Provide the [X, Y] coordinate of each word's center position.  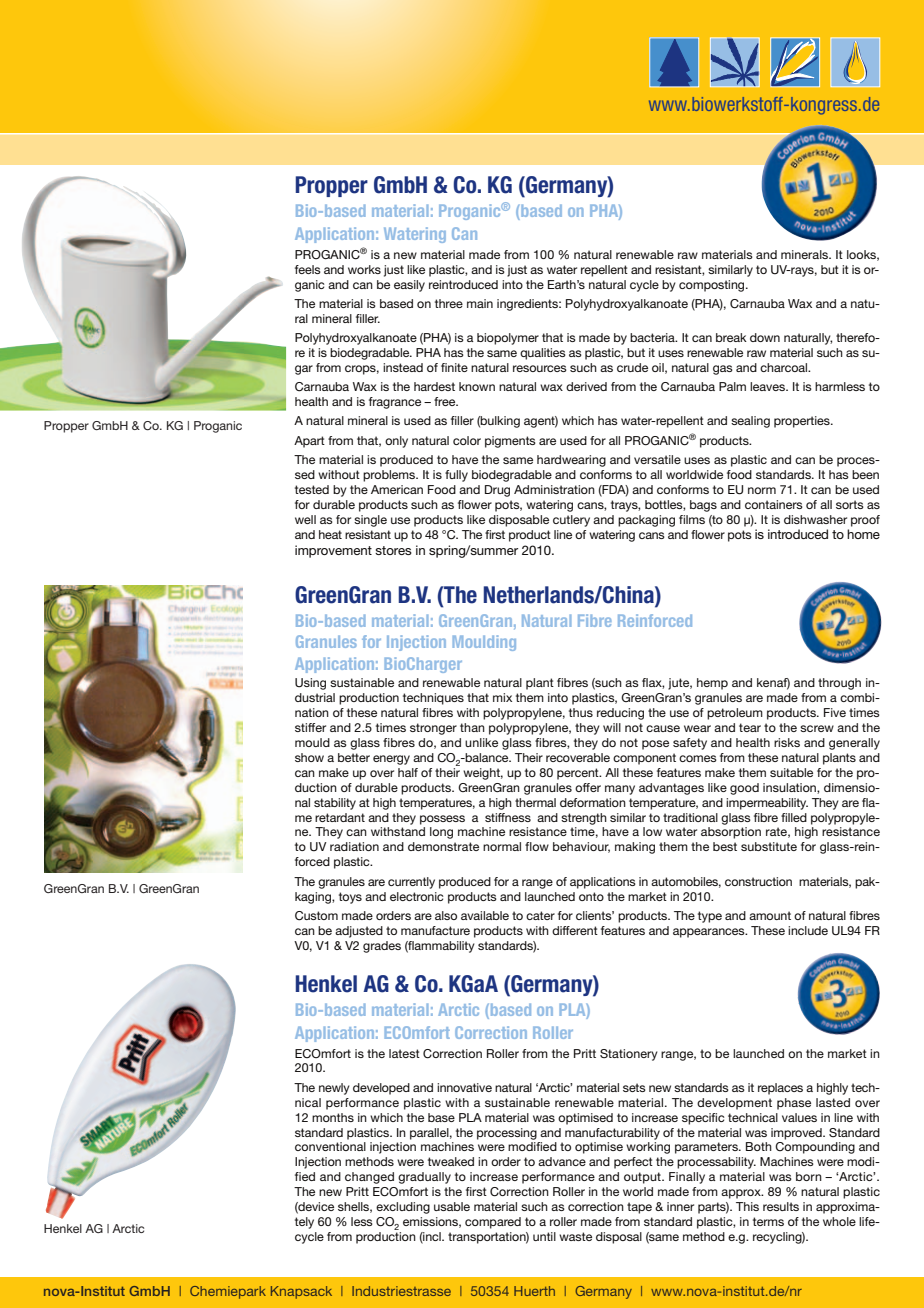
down [765, 337]
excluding [403, 1208]
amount [770, 915]
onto [591, 896]
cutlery [571, 521]
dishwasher [815, 519]
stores [393, 550]
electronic [416, 896]
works [364, 269]
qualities [543, 354]
